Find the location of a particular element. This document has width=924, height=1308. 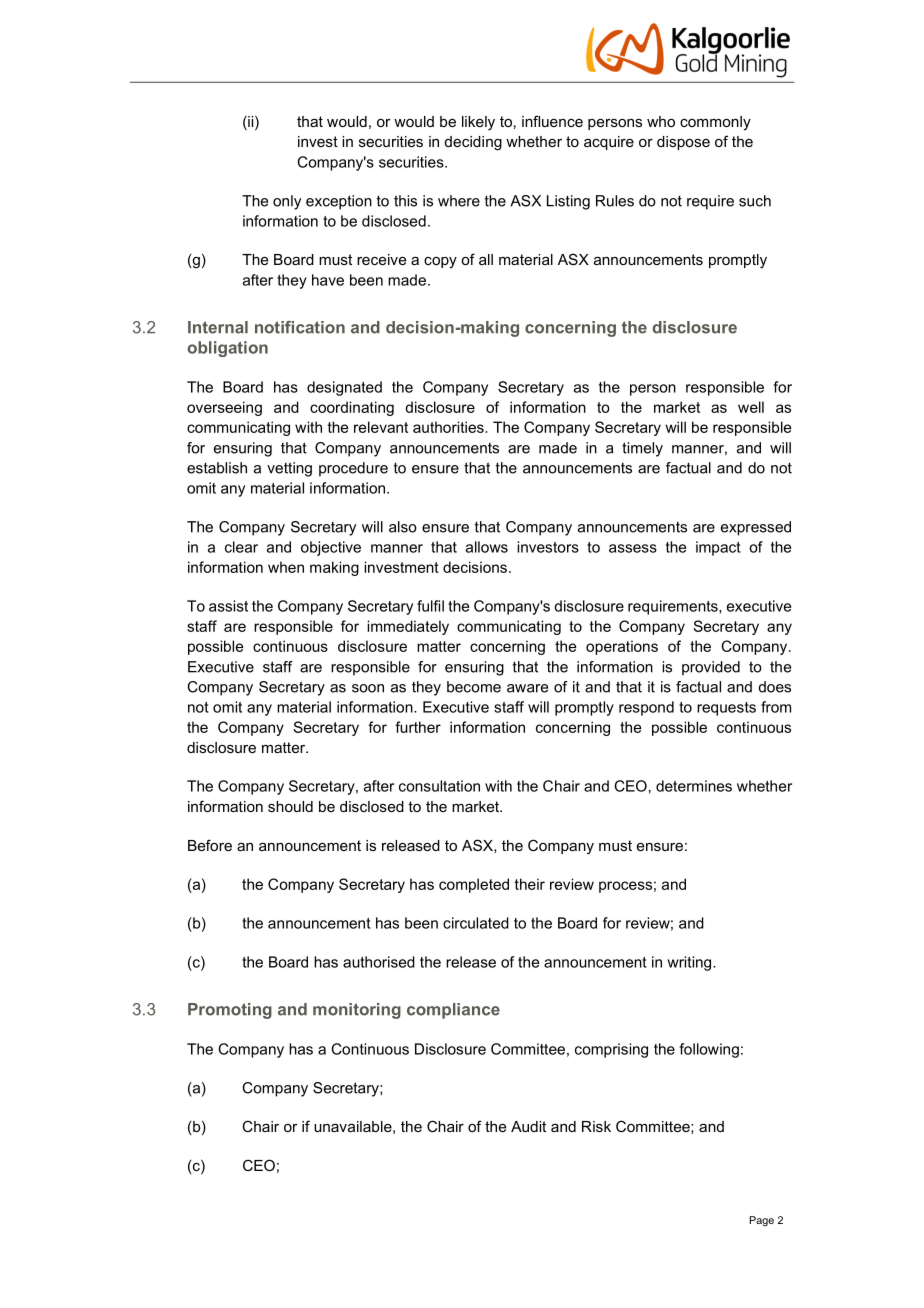

exception is located at coordinates (339, 202).
